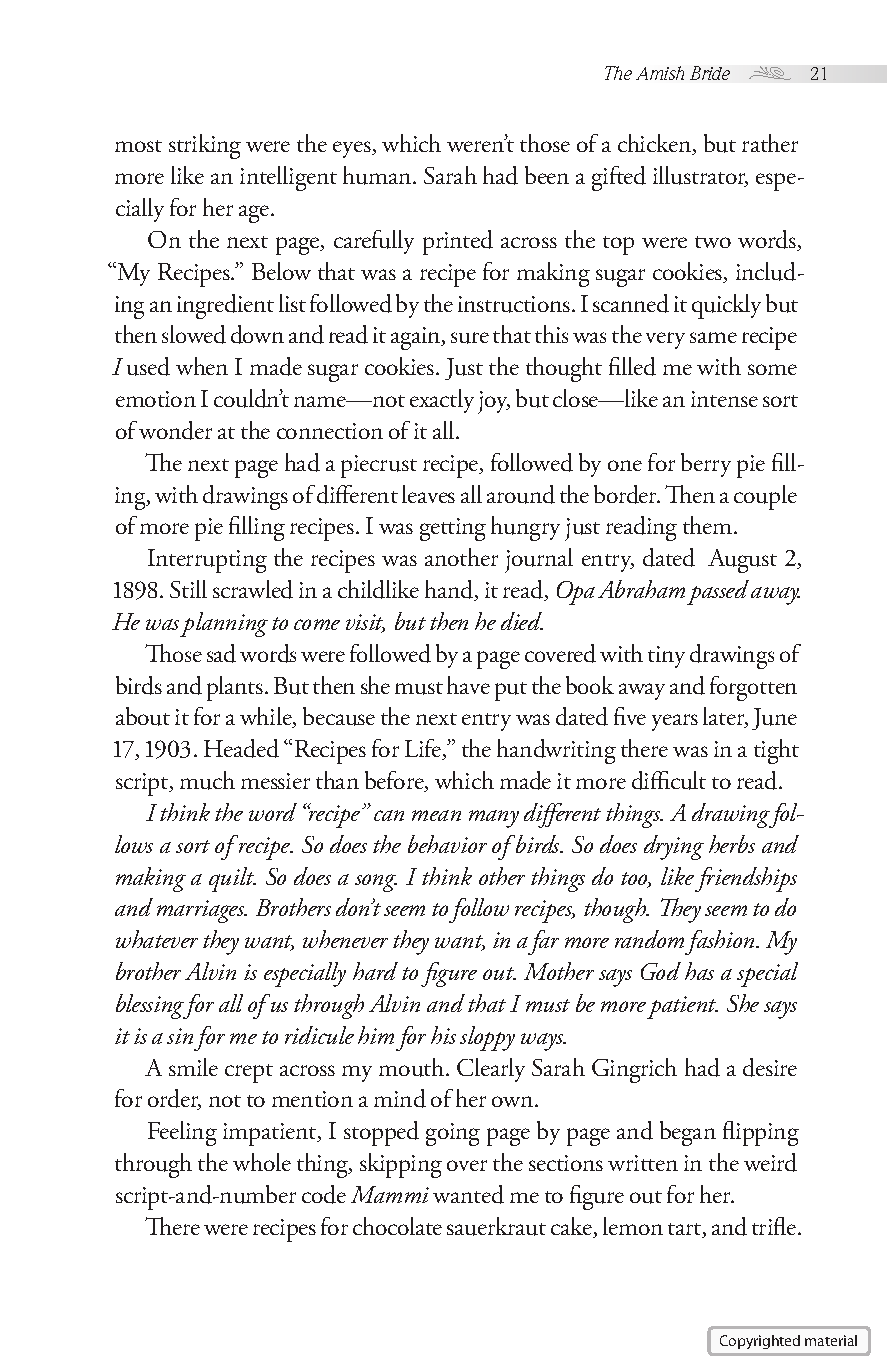 This image has height=1372, width=887. What do you see at coordinates (324, 1194) in the image?
I see `code` at bounding box center [324, 1194].
